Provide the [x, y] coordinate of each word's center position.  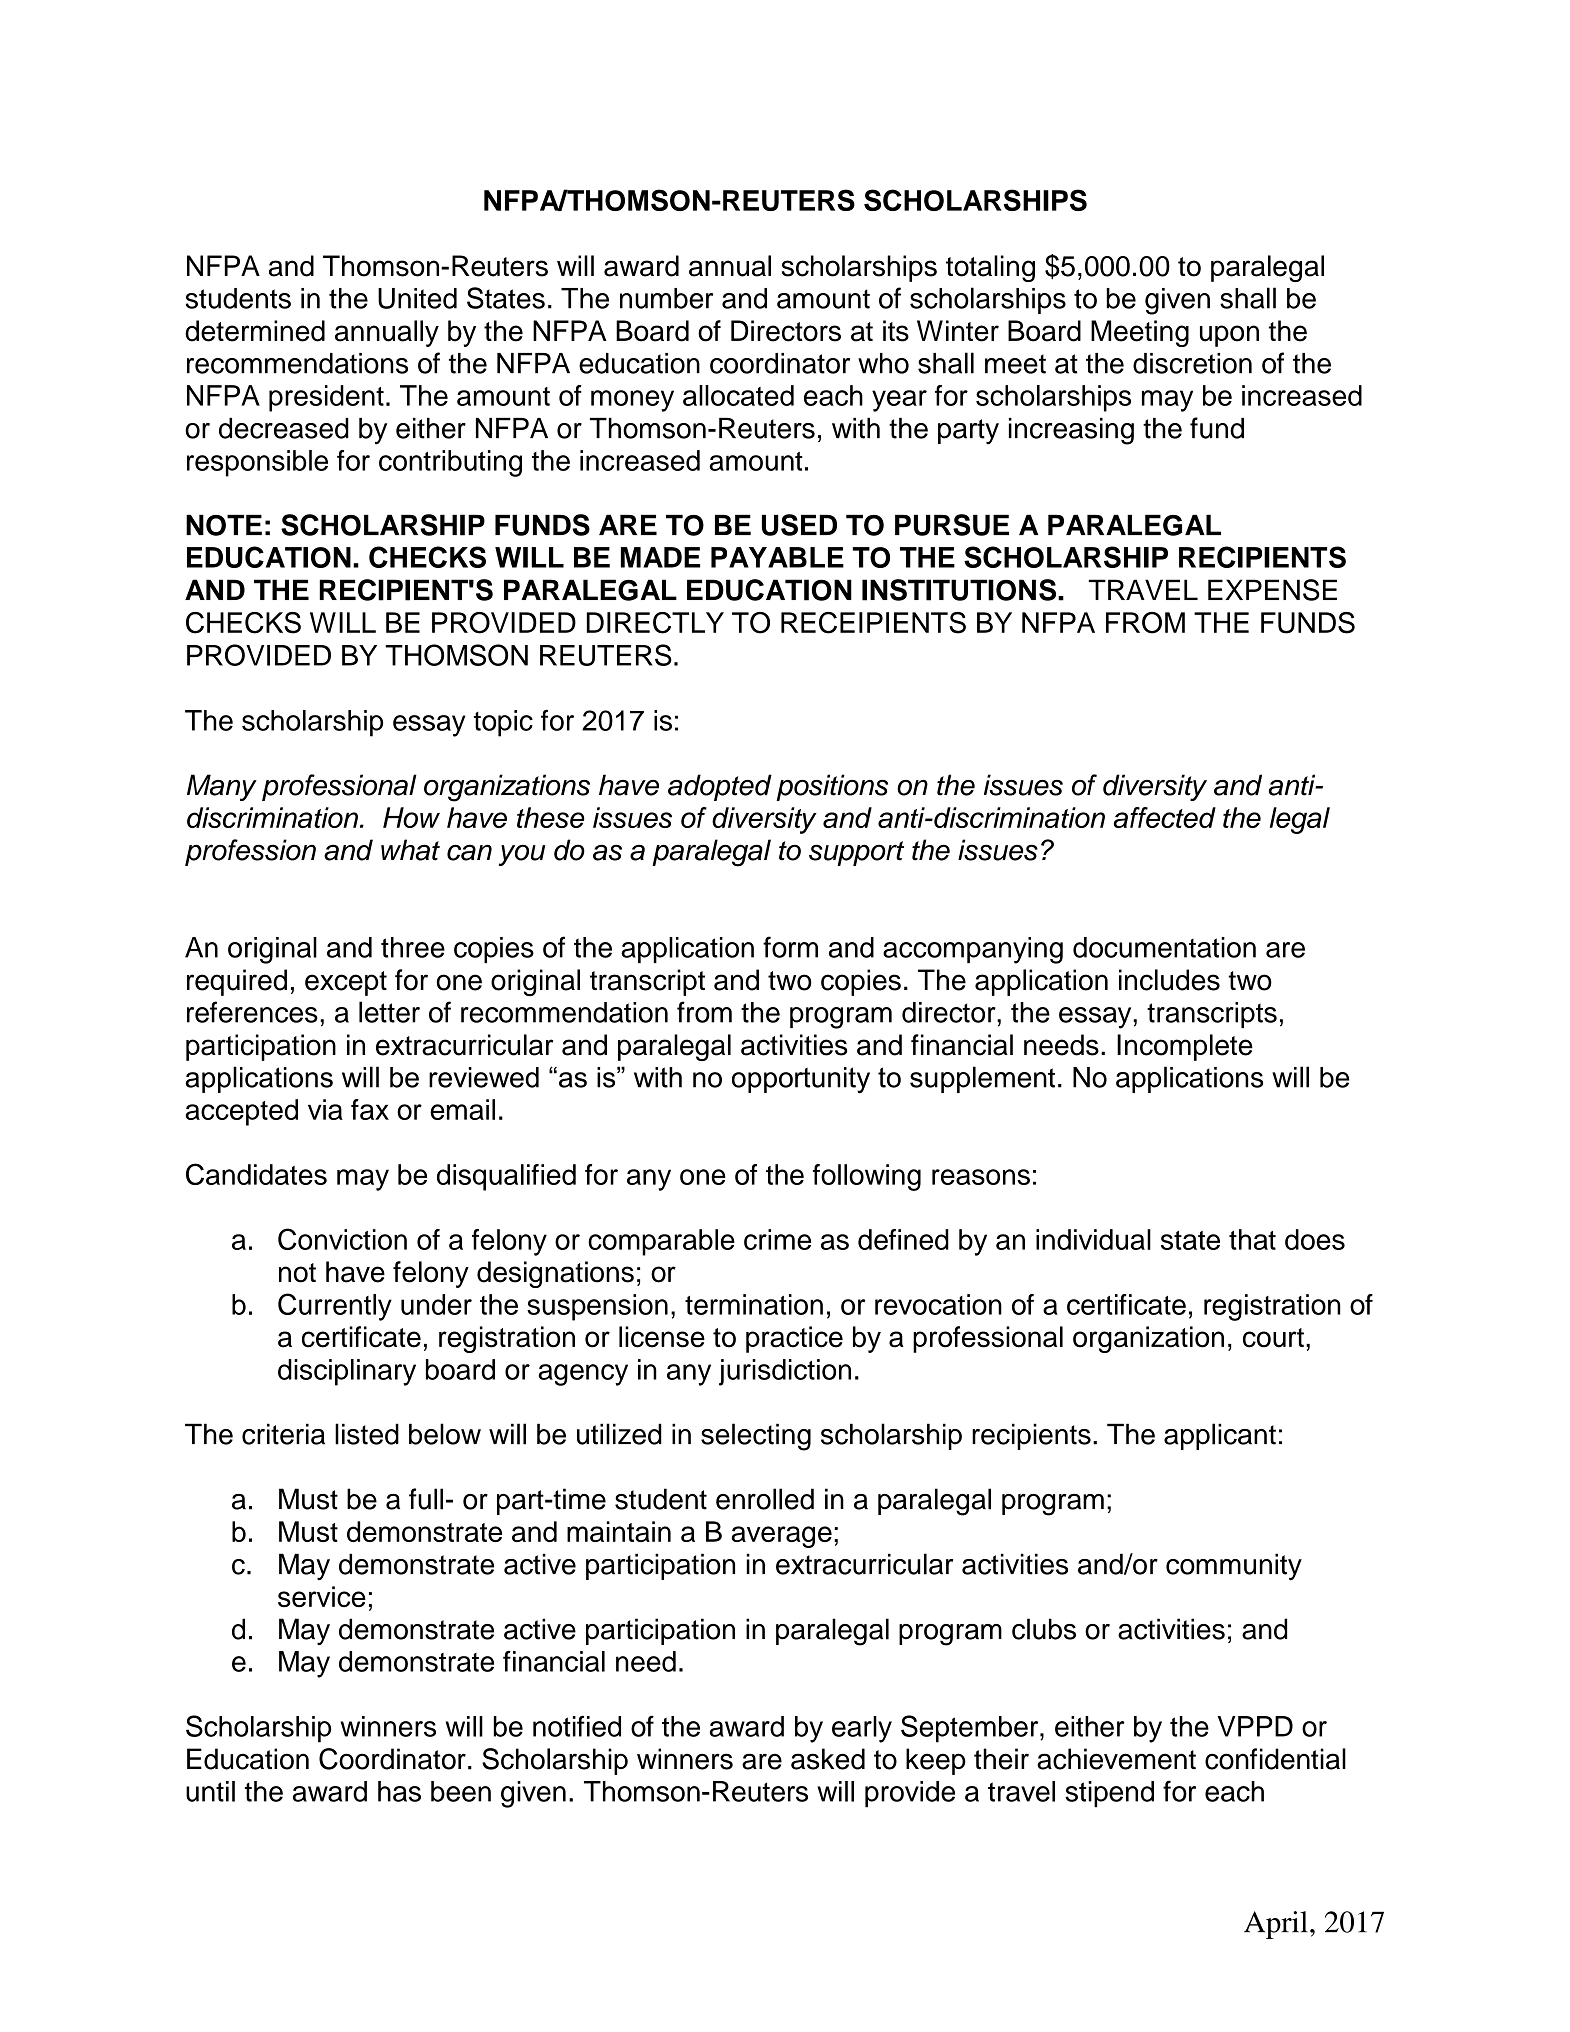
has [399, 1791]
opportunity [801, 1080]
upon [1229, 336]
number [666, 298]
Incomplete [1185, 1047]
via [325, 1109]
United [417, 298]
